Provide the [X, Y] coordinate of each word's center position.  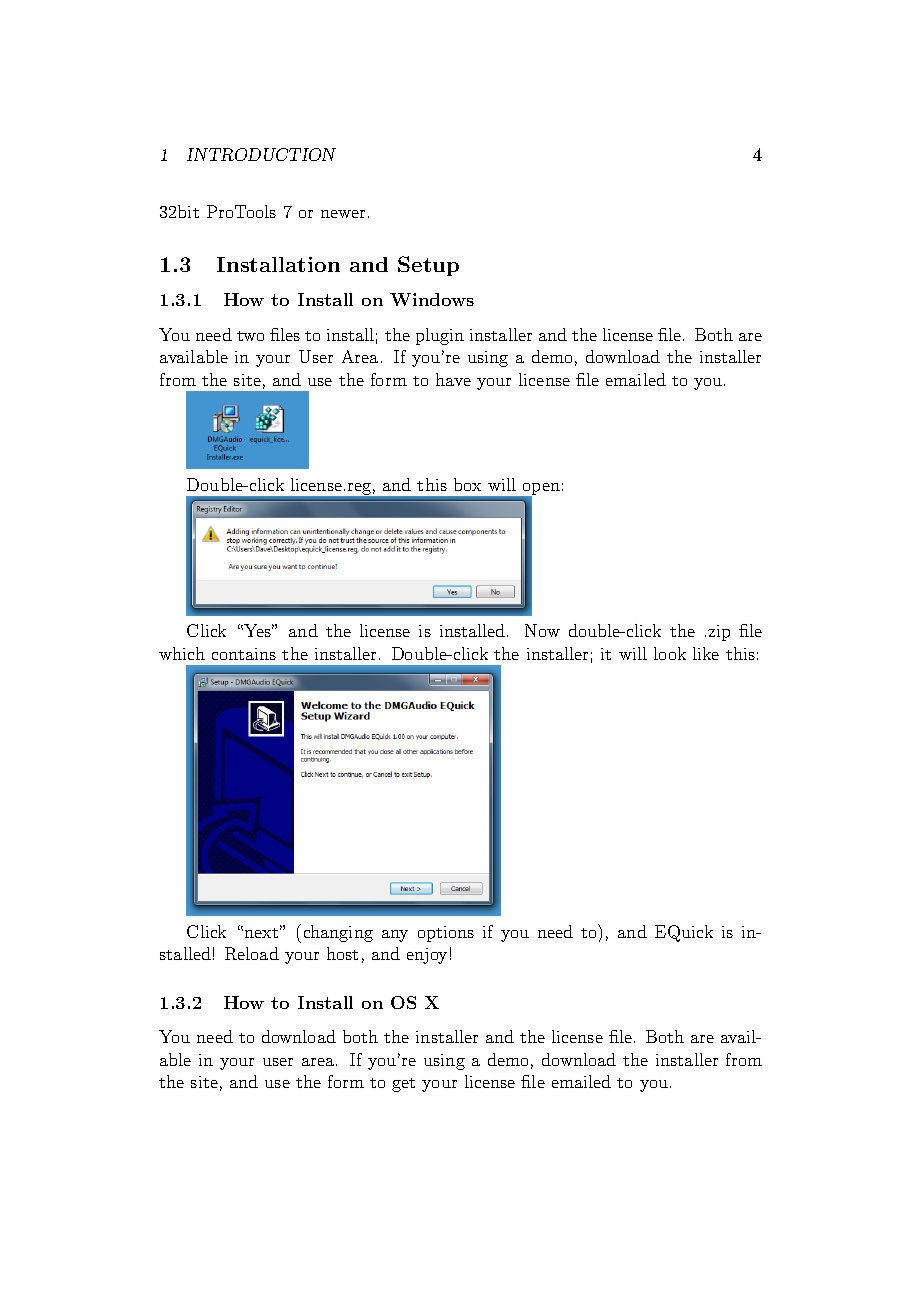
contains [244, 654]
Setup [428, 266]
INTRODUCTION [261, 154]
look [670, 653]
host [342, 953]
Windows [432, 299]
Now [542, 630]
